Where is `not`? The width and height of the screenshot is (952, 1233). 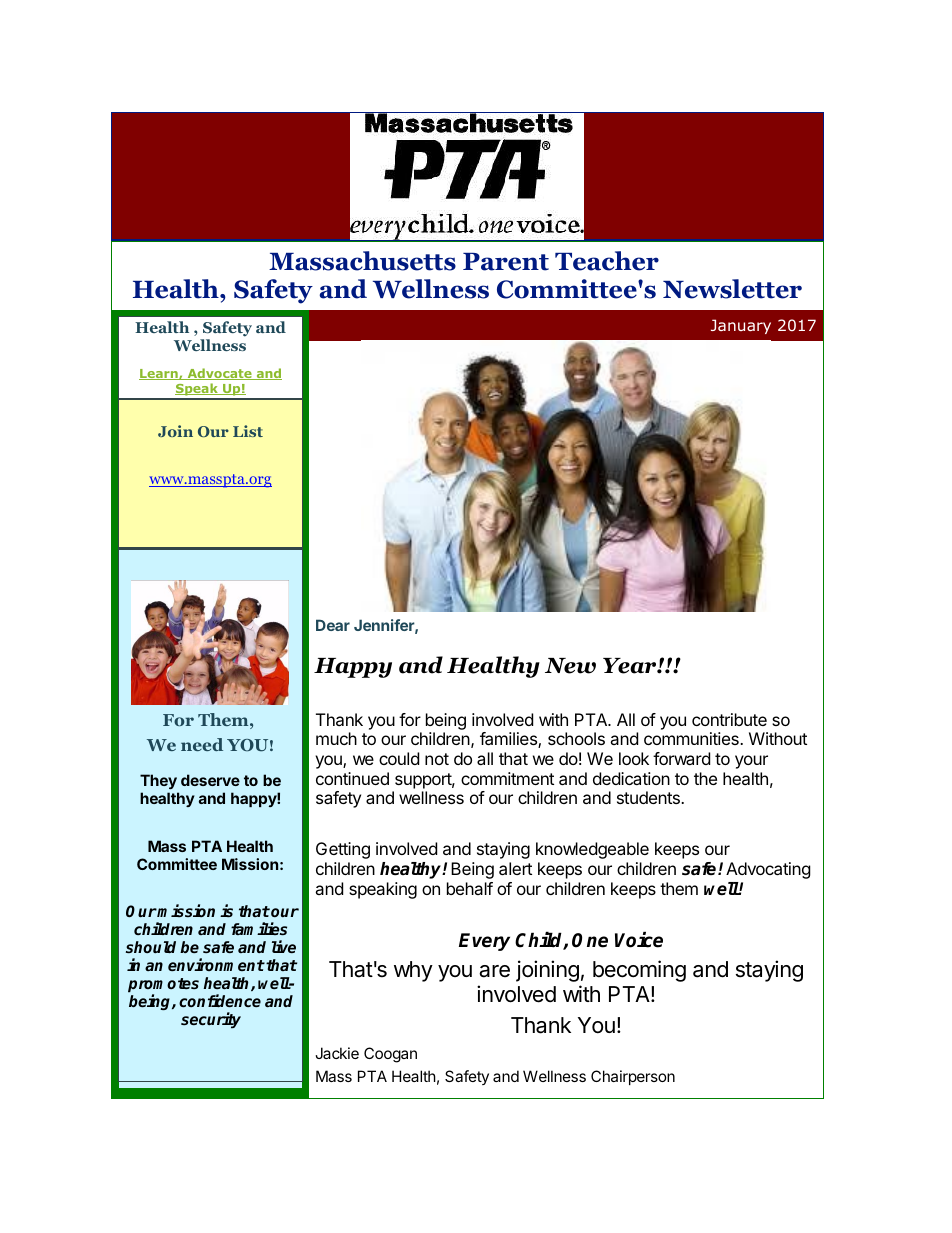
not is located at coordinates (437, 759).
